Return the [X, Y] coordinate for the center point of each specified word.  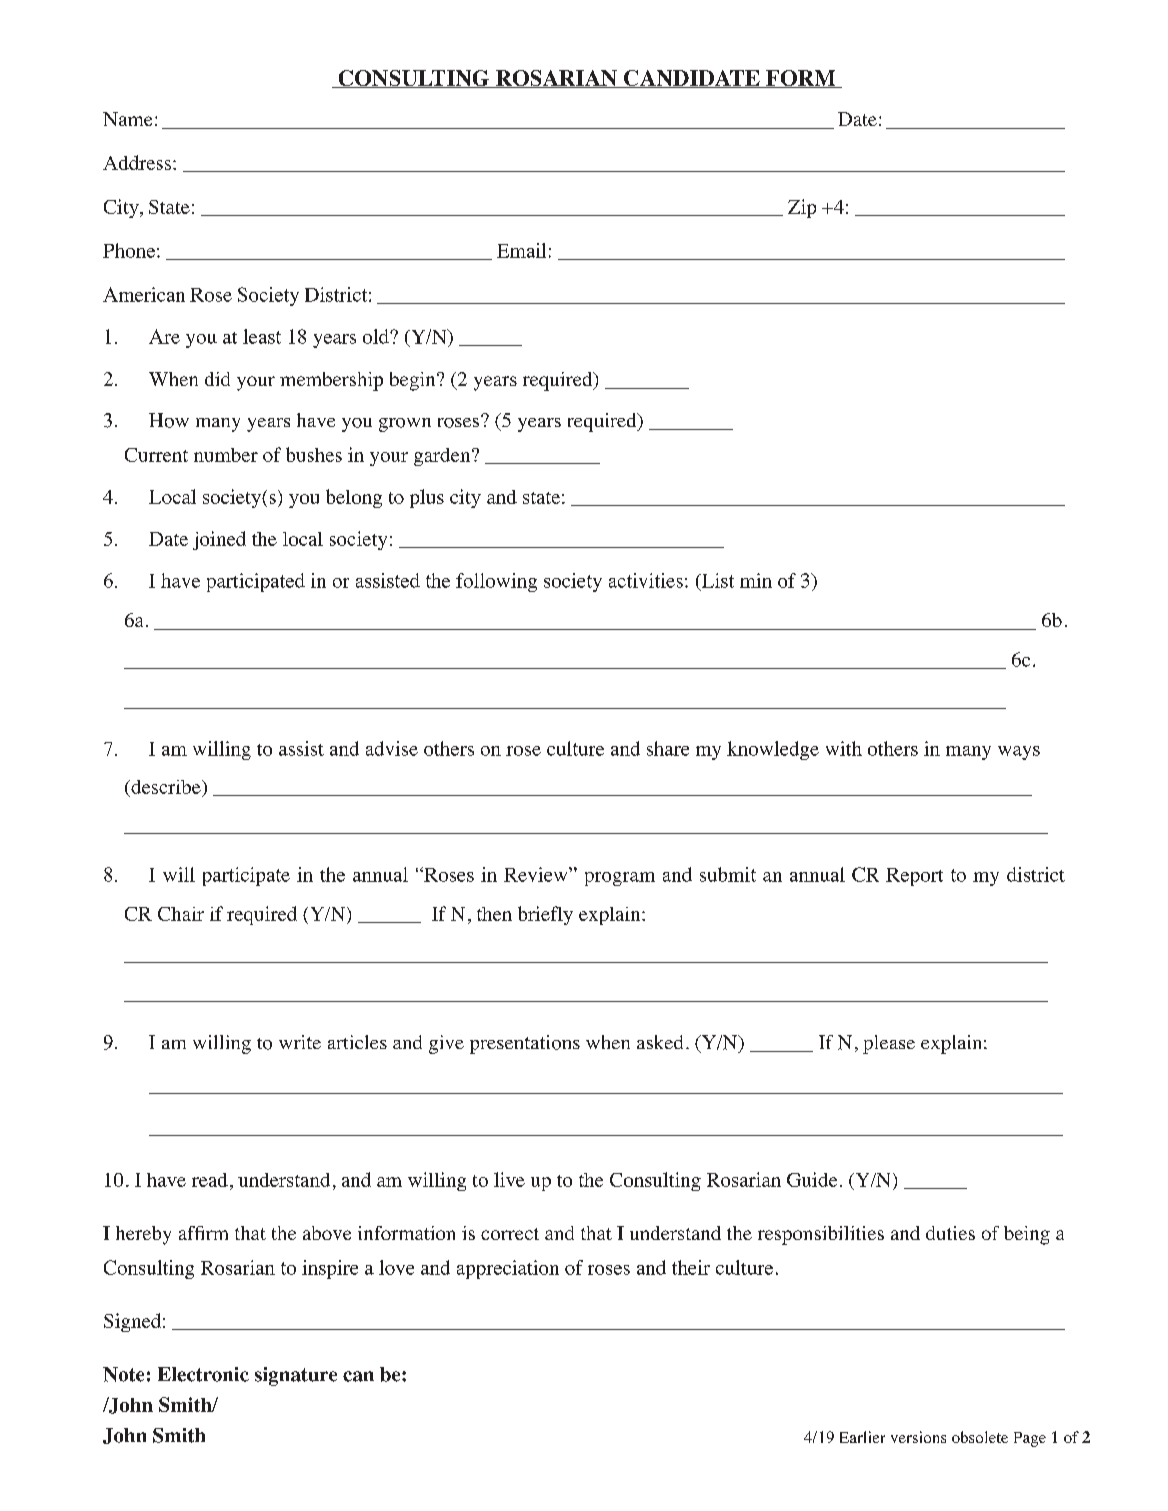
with [844, 748]
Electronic [203, 1374]
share [668, 748]
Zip [802, 208]
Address [137, 162]
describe [166, 787]
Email [521, 250]
